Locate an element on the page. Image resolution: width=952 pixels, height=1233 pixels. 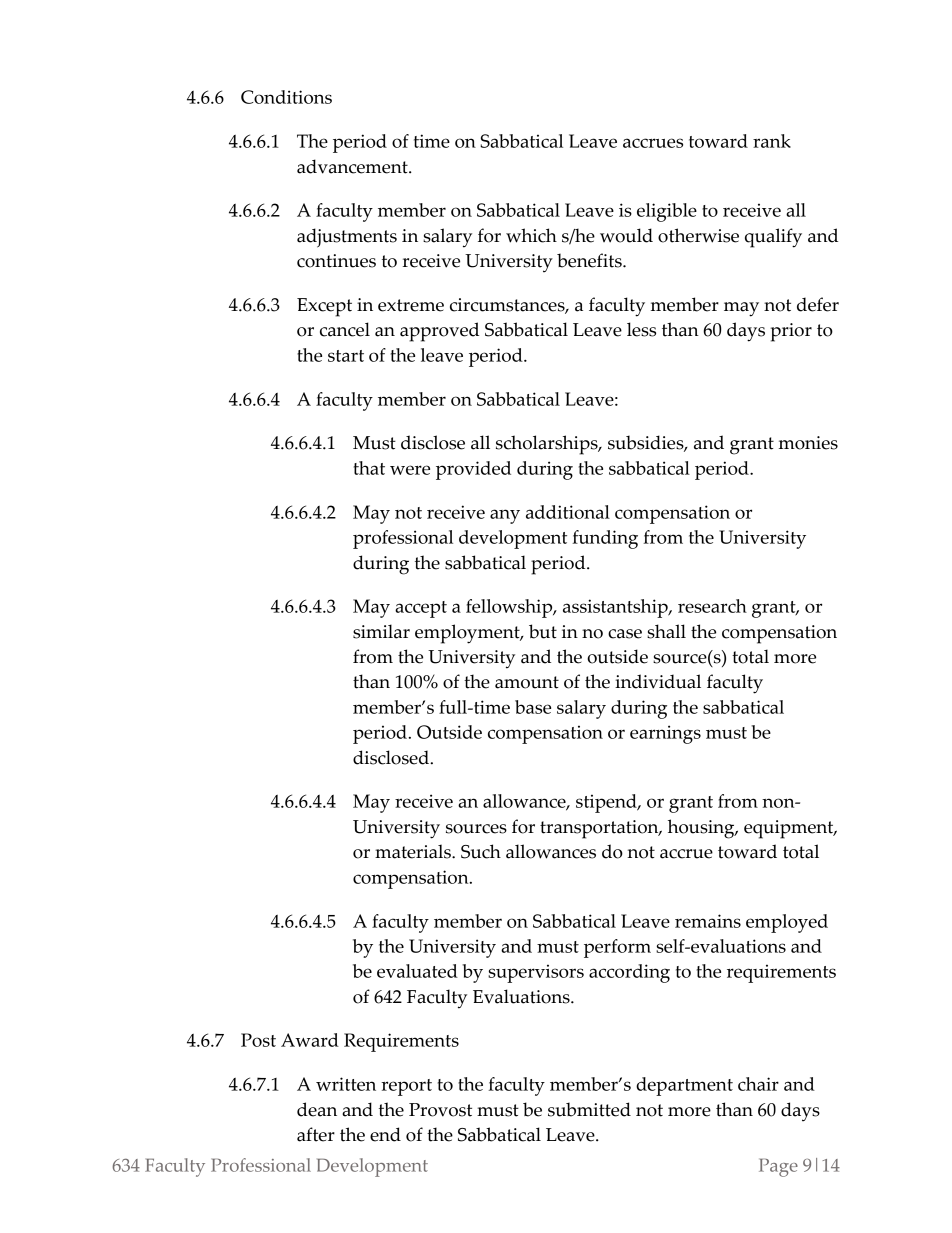
materials is located at coordinates (414, 851).
